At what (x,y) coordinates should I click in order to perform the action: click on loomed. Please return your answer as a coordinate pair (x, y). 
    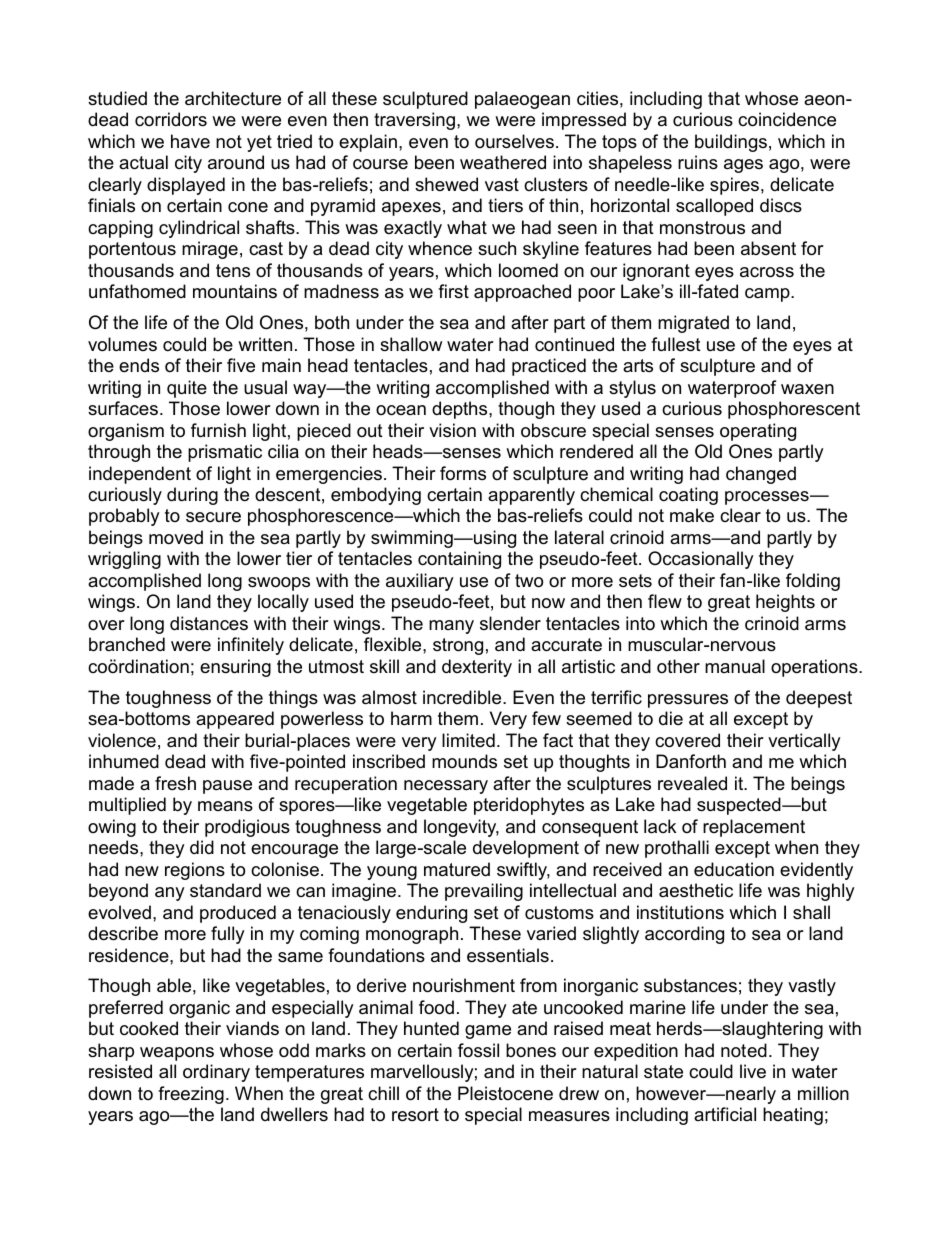
    Looking at the image, I should click on (528, 270).
